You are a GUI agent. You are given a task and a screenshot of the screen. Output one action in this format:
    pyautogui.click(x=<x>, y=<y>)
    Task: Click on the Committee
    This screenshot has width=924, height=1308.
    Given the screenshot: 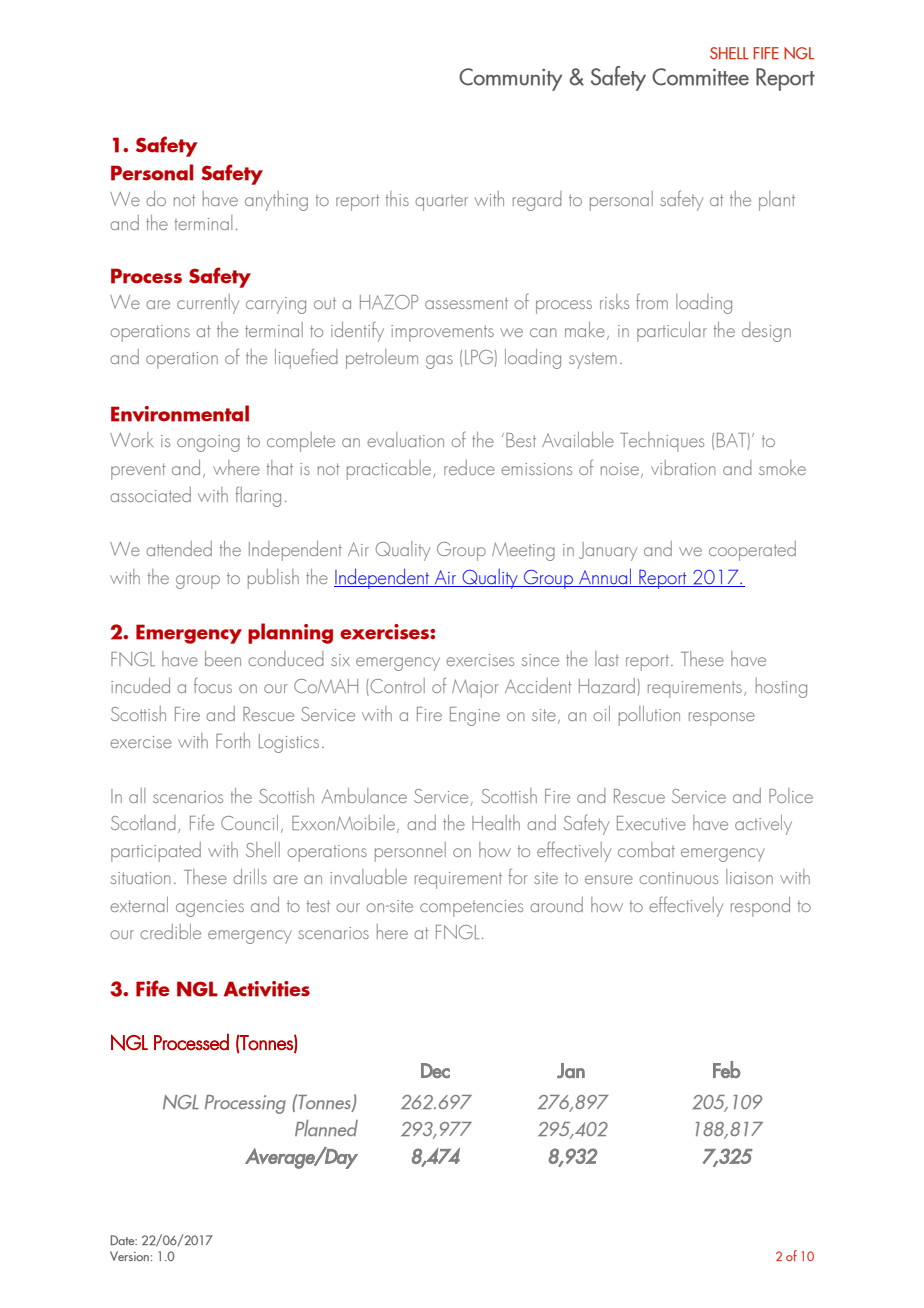 What is the action you would take?
    pyautogui.click(x=700, y=77)
